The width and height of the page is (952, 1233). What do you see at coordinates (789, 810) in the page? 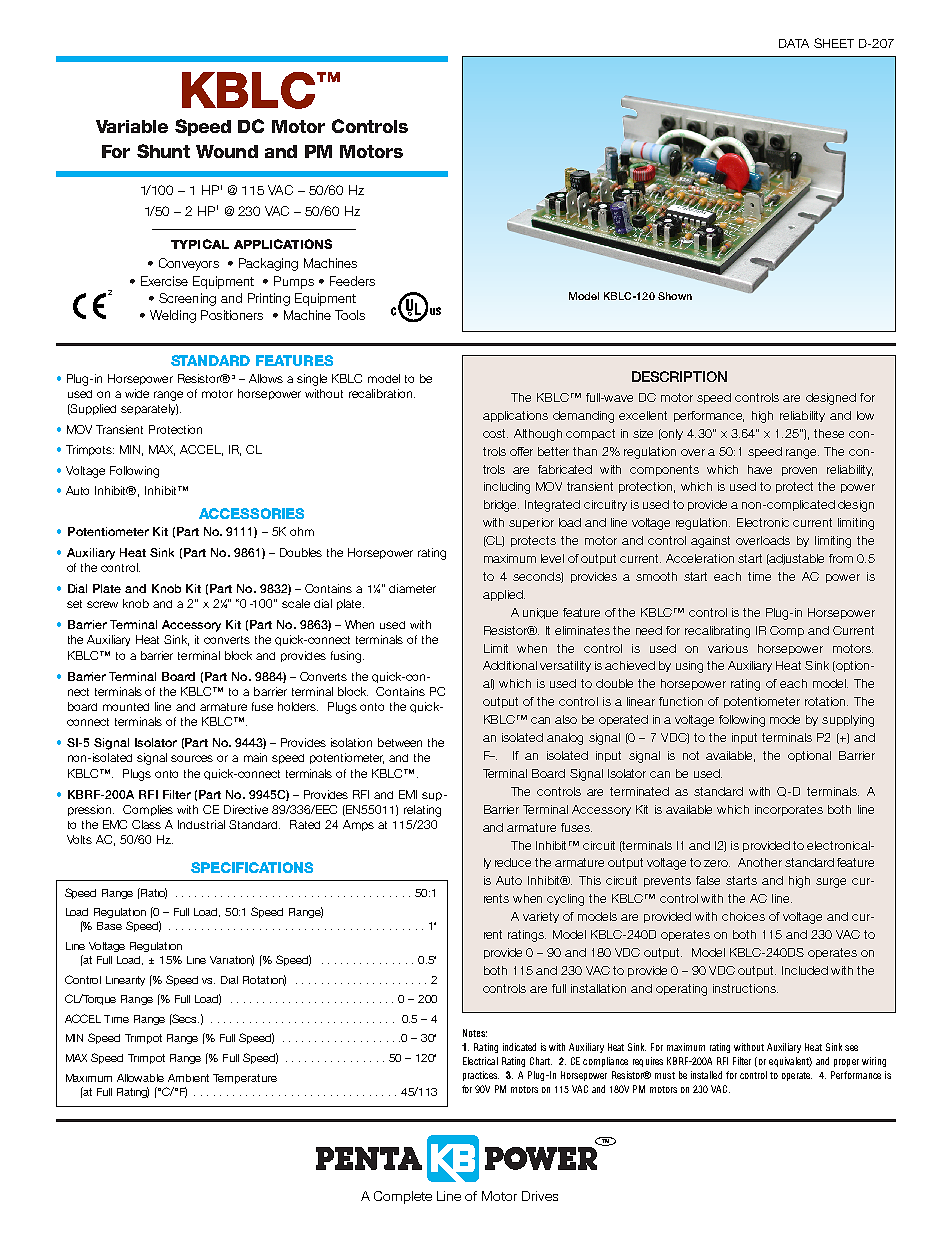
I see `incorporates` at bounding box center [789, 810].
